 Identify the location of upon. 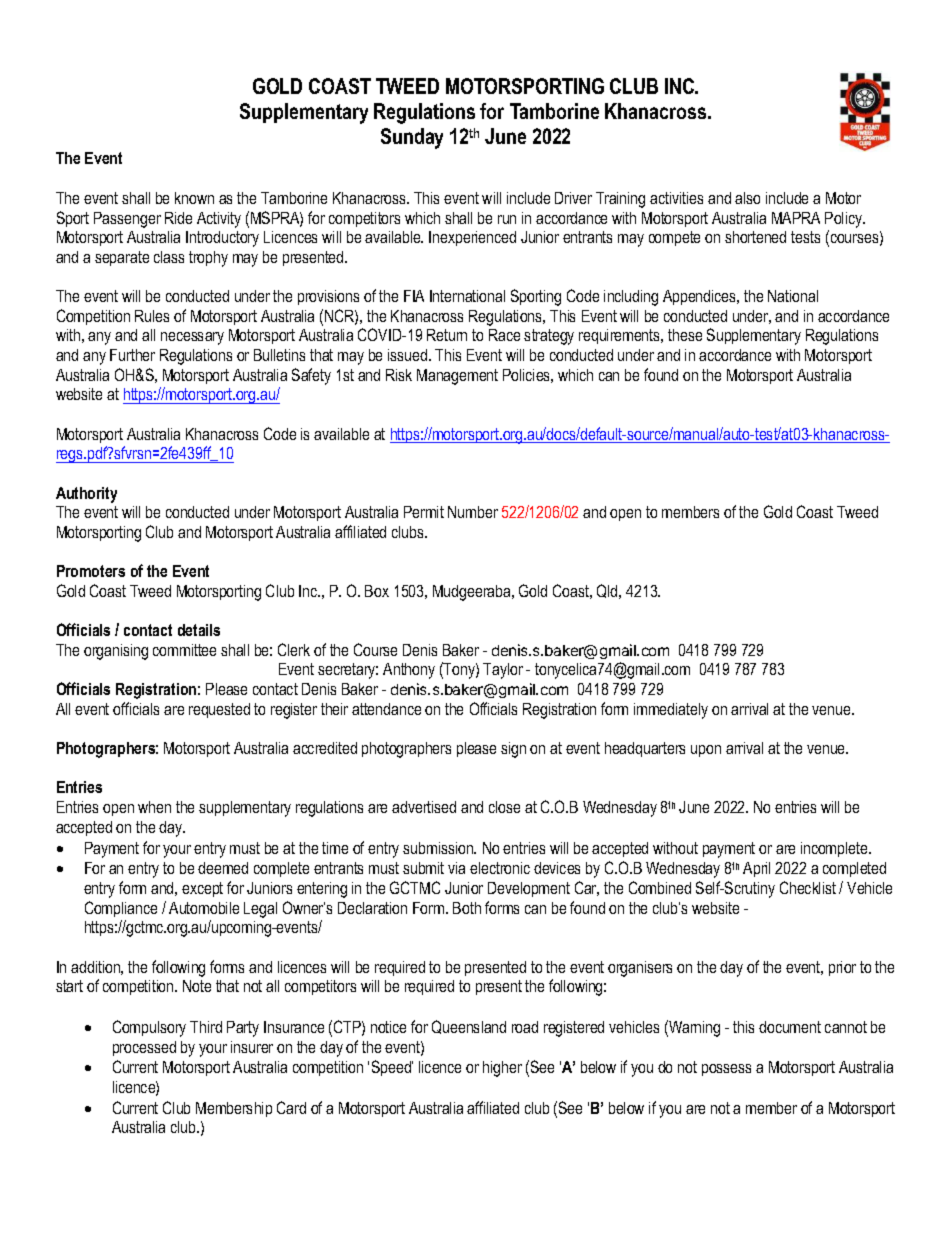
(706, 751).
